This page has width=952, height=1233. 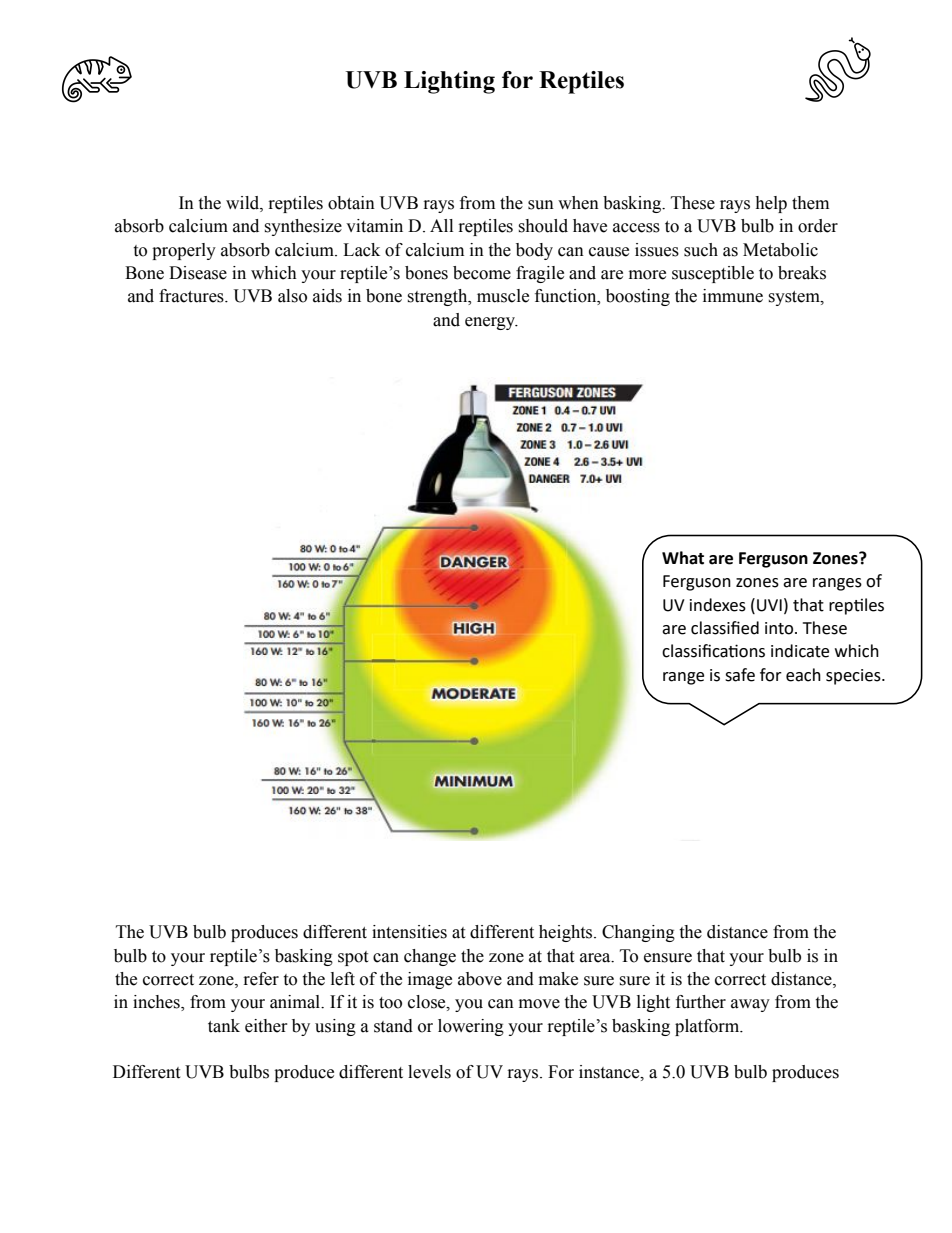 What do you see at coordinates (780, 628) in the page?
I see `into` at bounding box center [780, 628].
